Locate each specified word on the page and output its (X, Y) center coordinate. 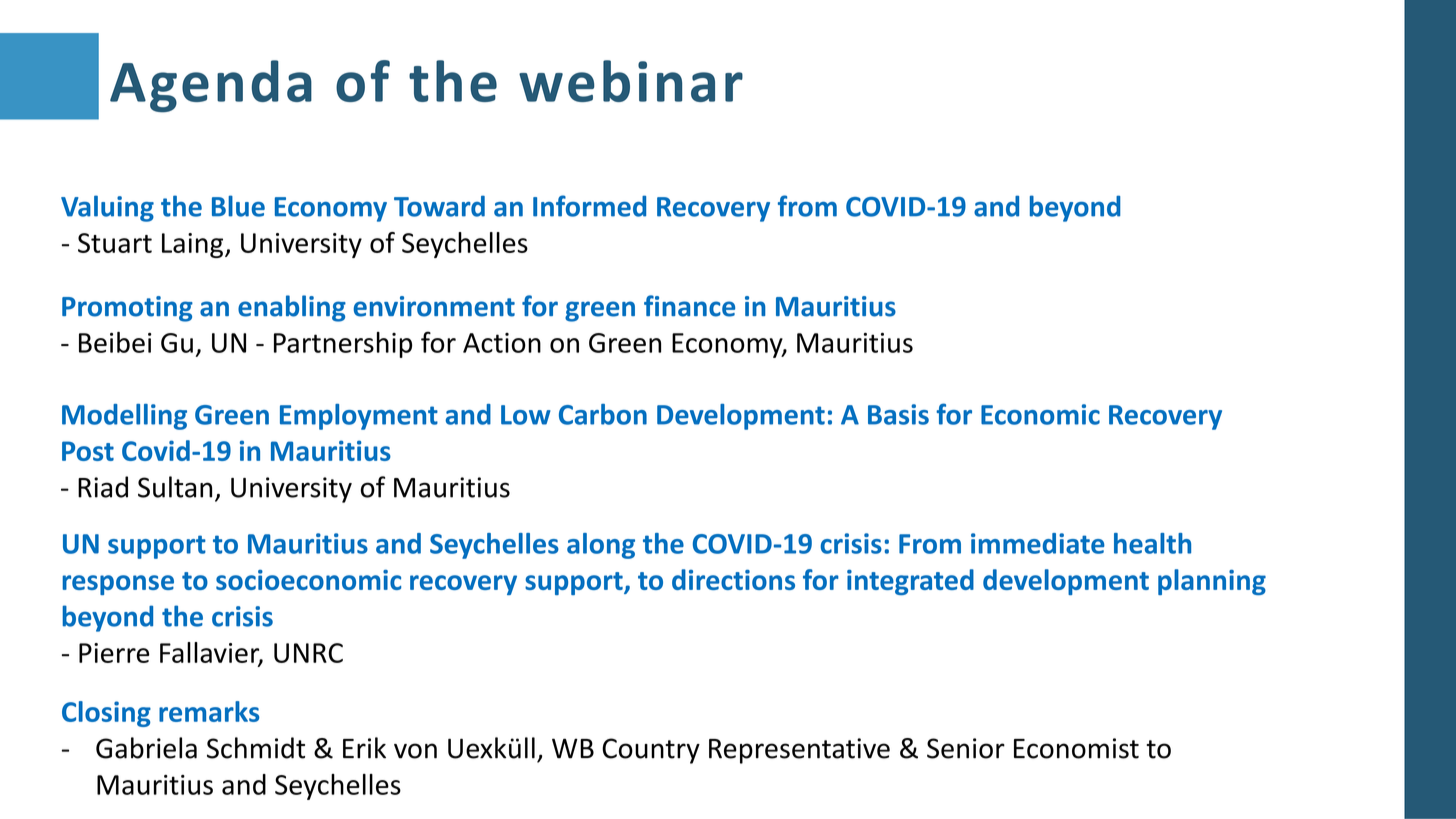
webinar (631, 81)
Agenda (211, 86)
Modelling (124, 417)
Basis (898, 414)
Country (651, 751)
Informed (589, 206)
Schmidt (256, 748)
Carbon (603, 414)
